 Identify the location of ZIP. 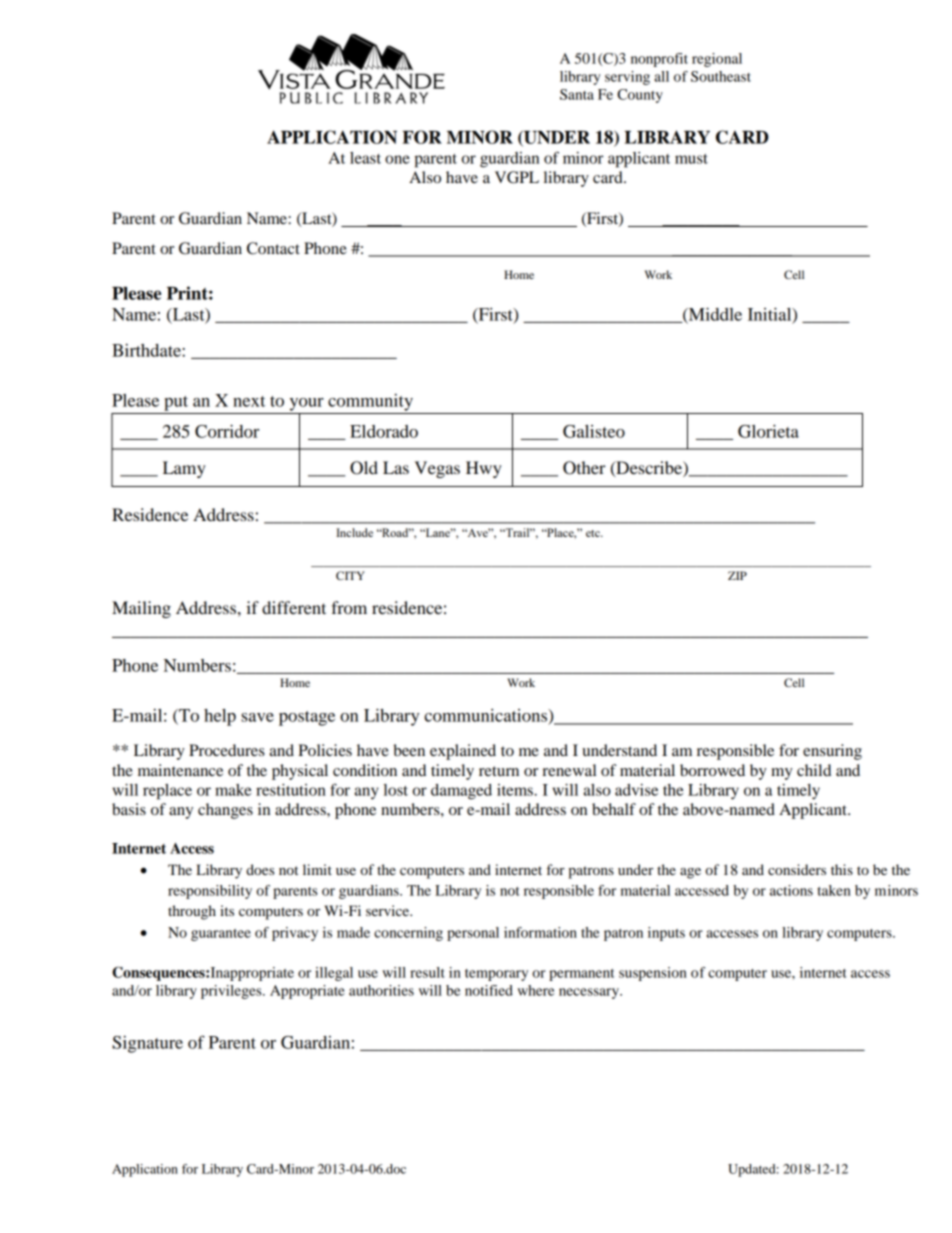
(737, 575).
